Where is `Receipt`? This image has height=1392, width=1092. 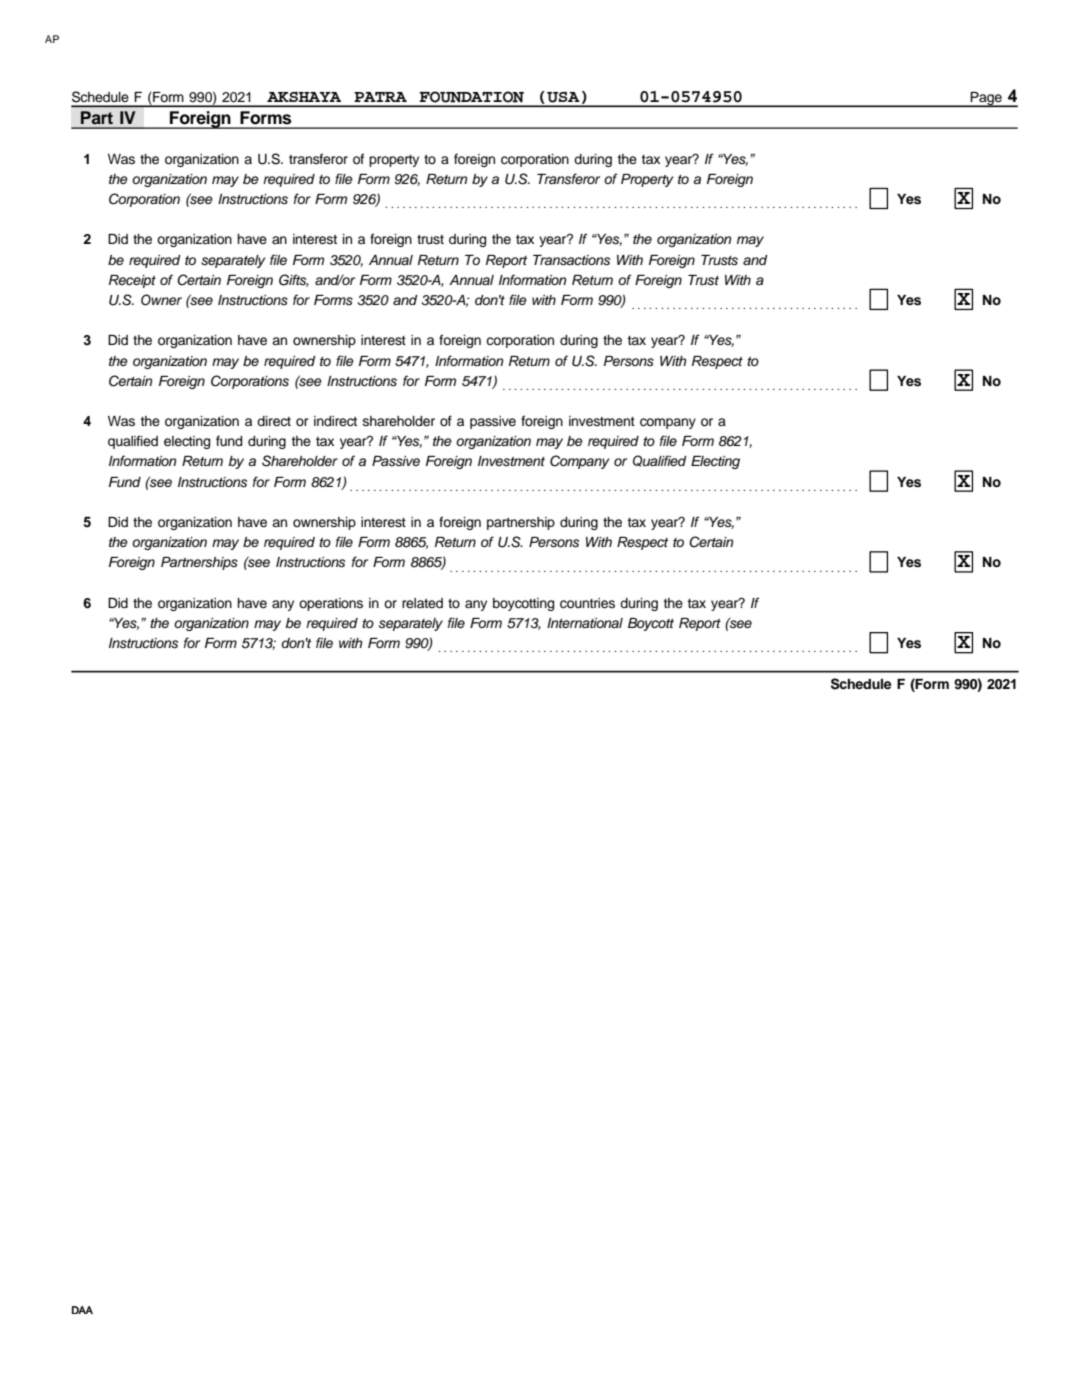
Receipt is located at coordinates (132, 281).
